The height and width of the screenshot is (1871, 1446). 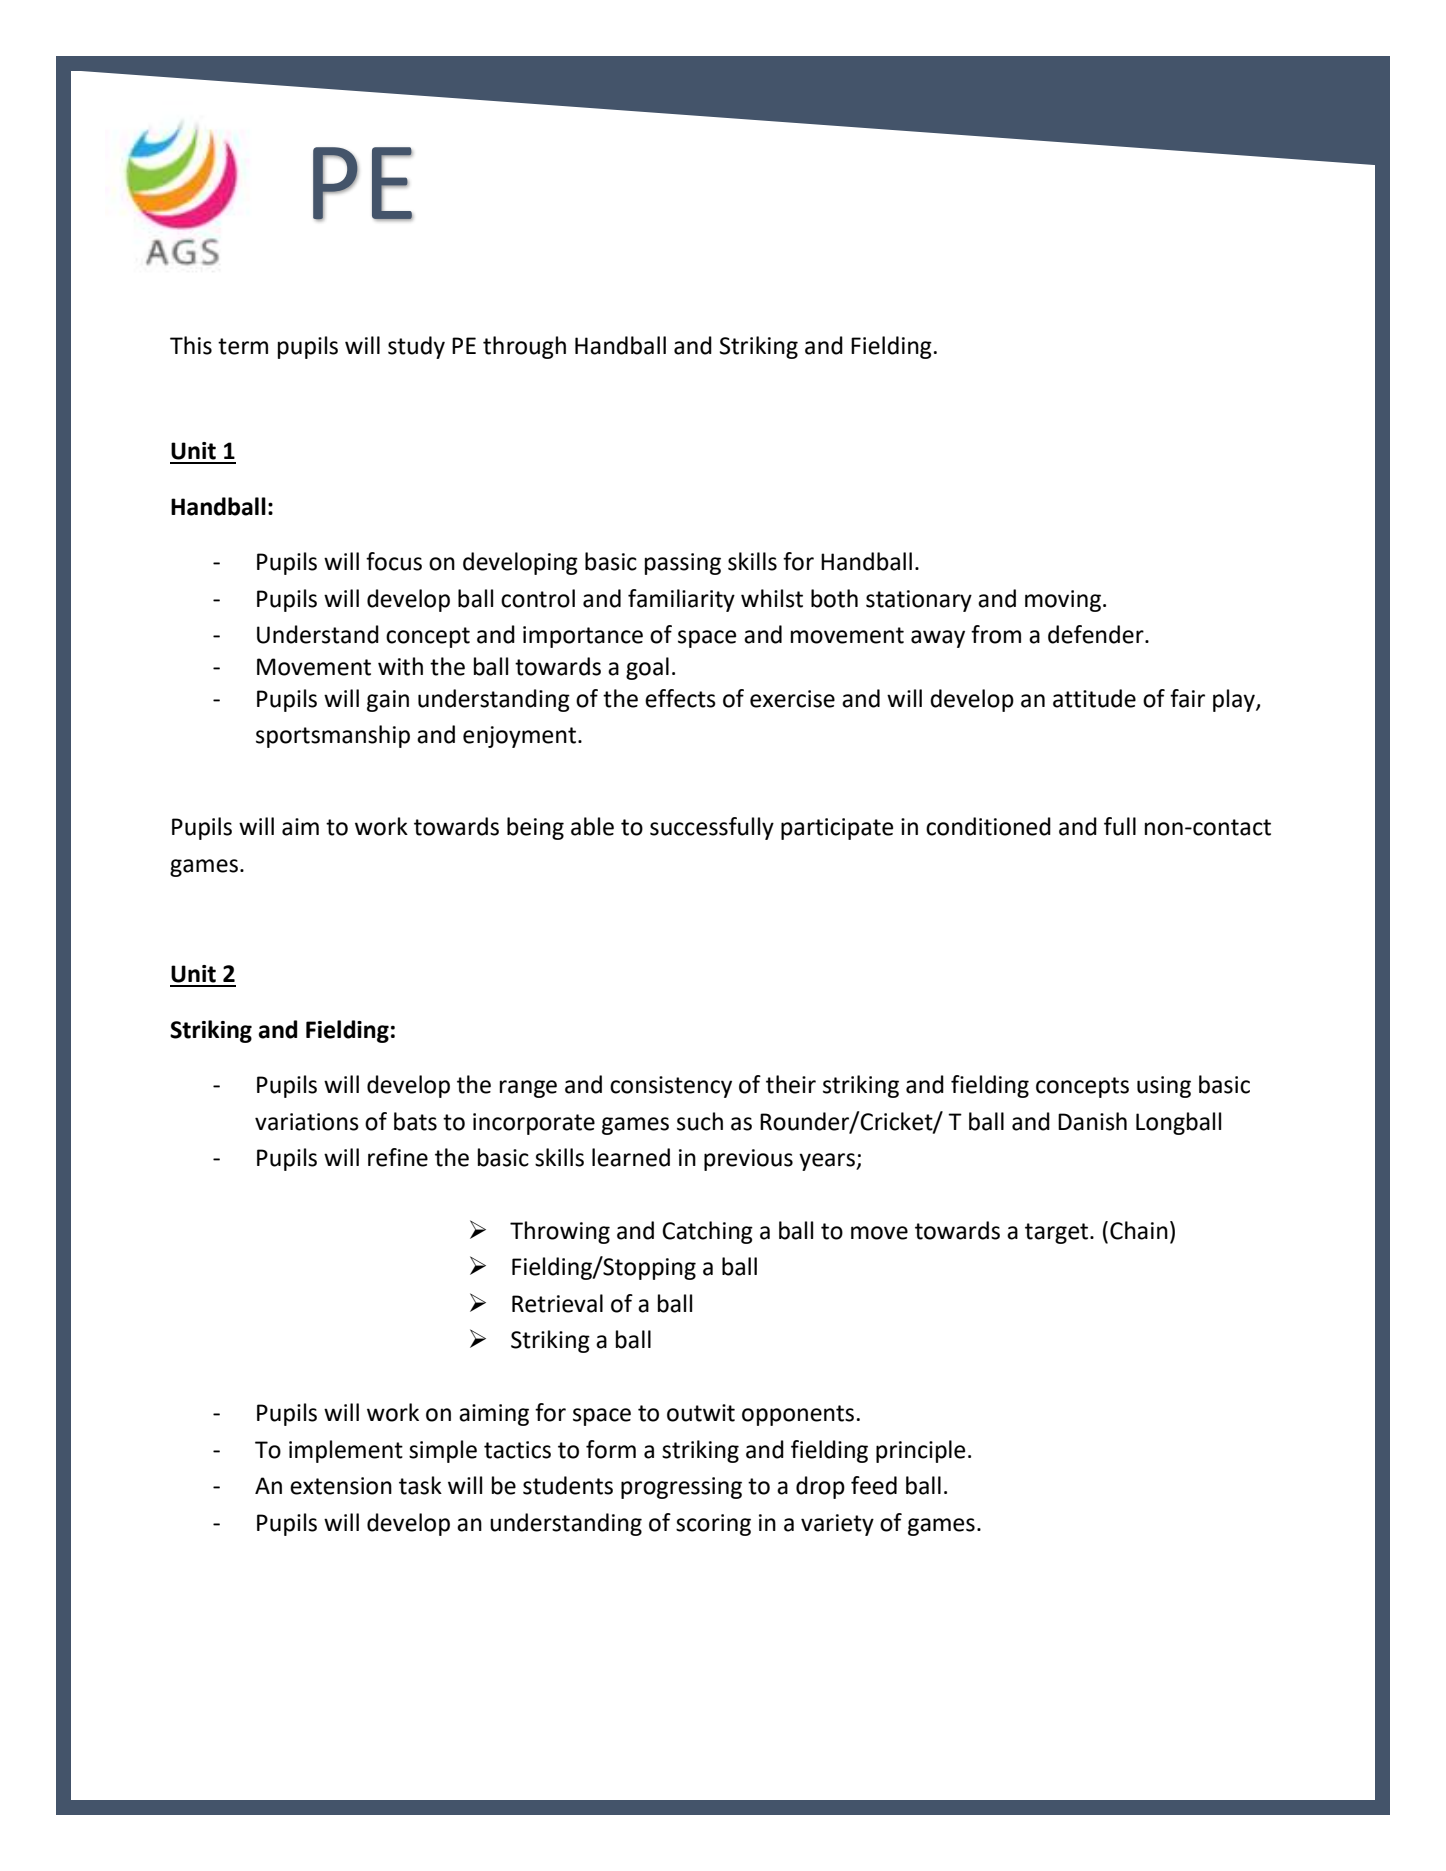 I want to click on being, so click(x=535, y=828).
